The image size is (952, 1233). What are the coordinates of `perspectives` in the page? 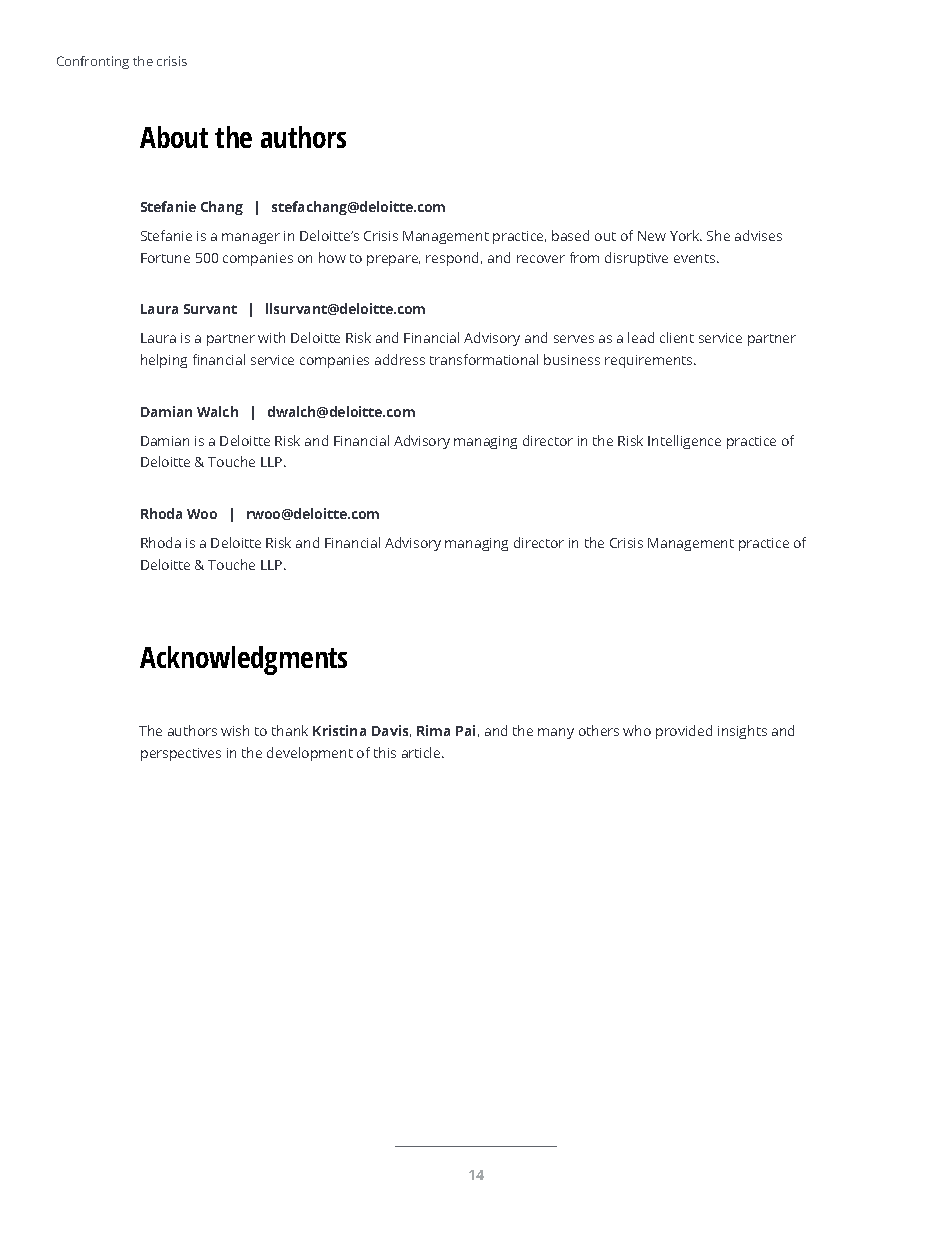 It's located at (181, 754).
